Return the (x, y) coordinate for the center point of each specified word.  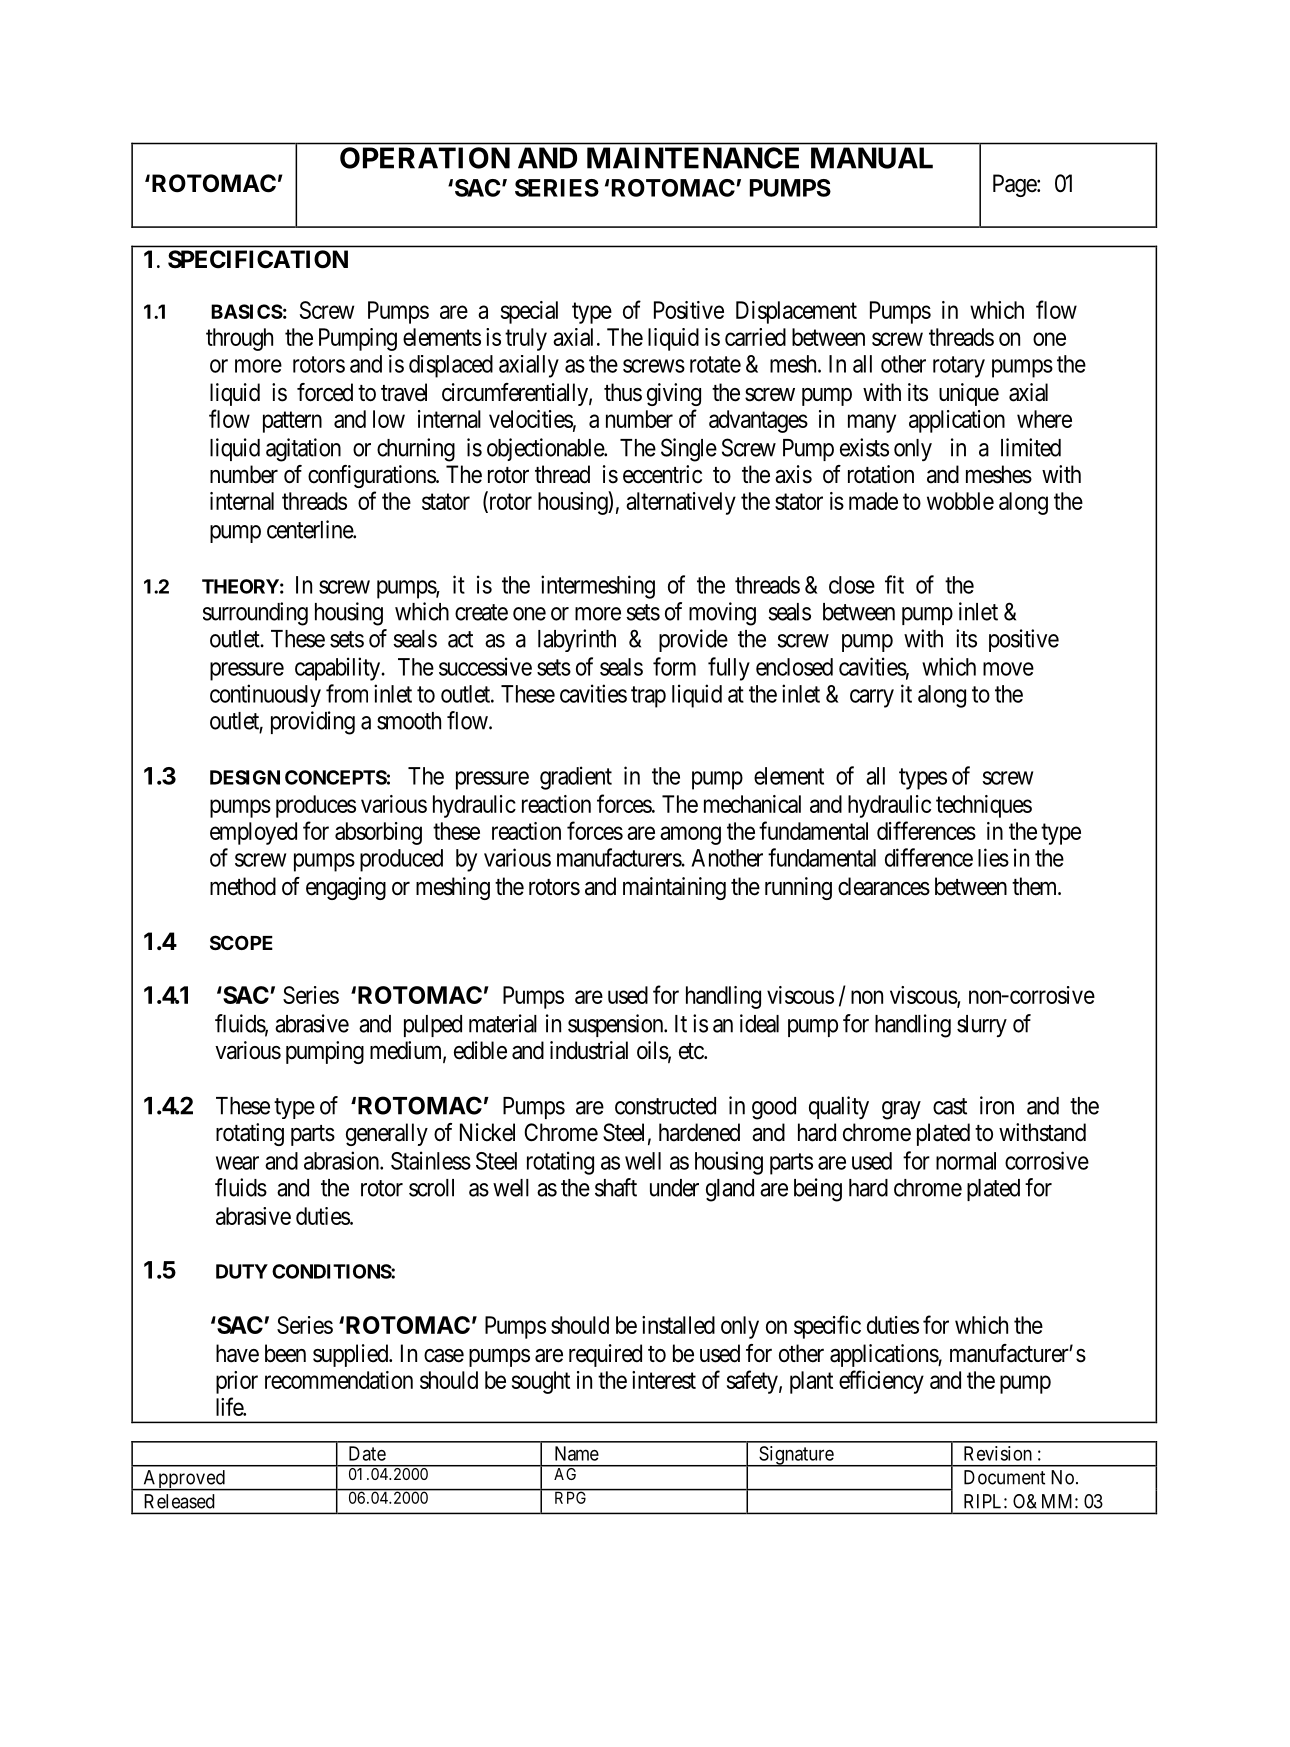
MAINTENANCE (693, 158)
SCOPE (241, 942)
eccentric (662, 474)
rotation (881, 474)
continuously (265, 695)
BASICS (247, 311)
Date (367, 1453)
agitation (303, 450)
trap (648, 697)
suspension (617, 1025)
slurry (982, 1026)
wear (237, 1163)
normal (966, 1161)
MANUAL (872, 158)
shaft (616, 1187)
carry (872, 698)
